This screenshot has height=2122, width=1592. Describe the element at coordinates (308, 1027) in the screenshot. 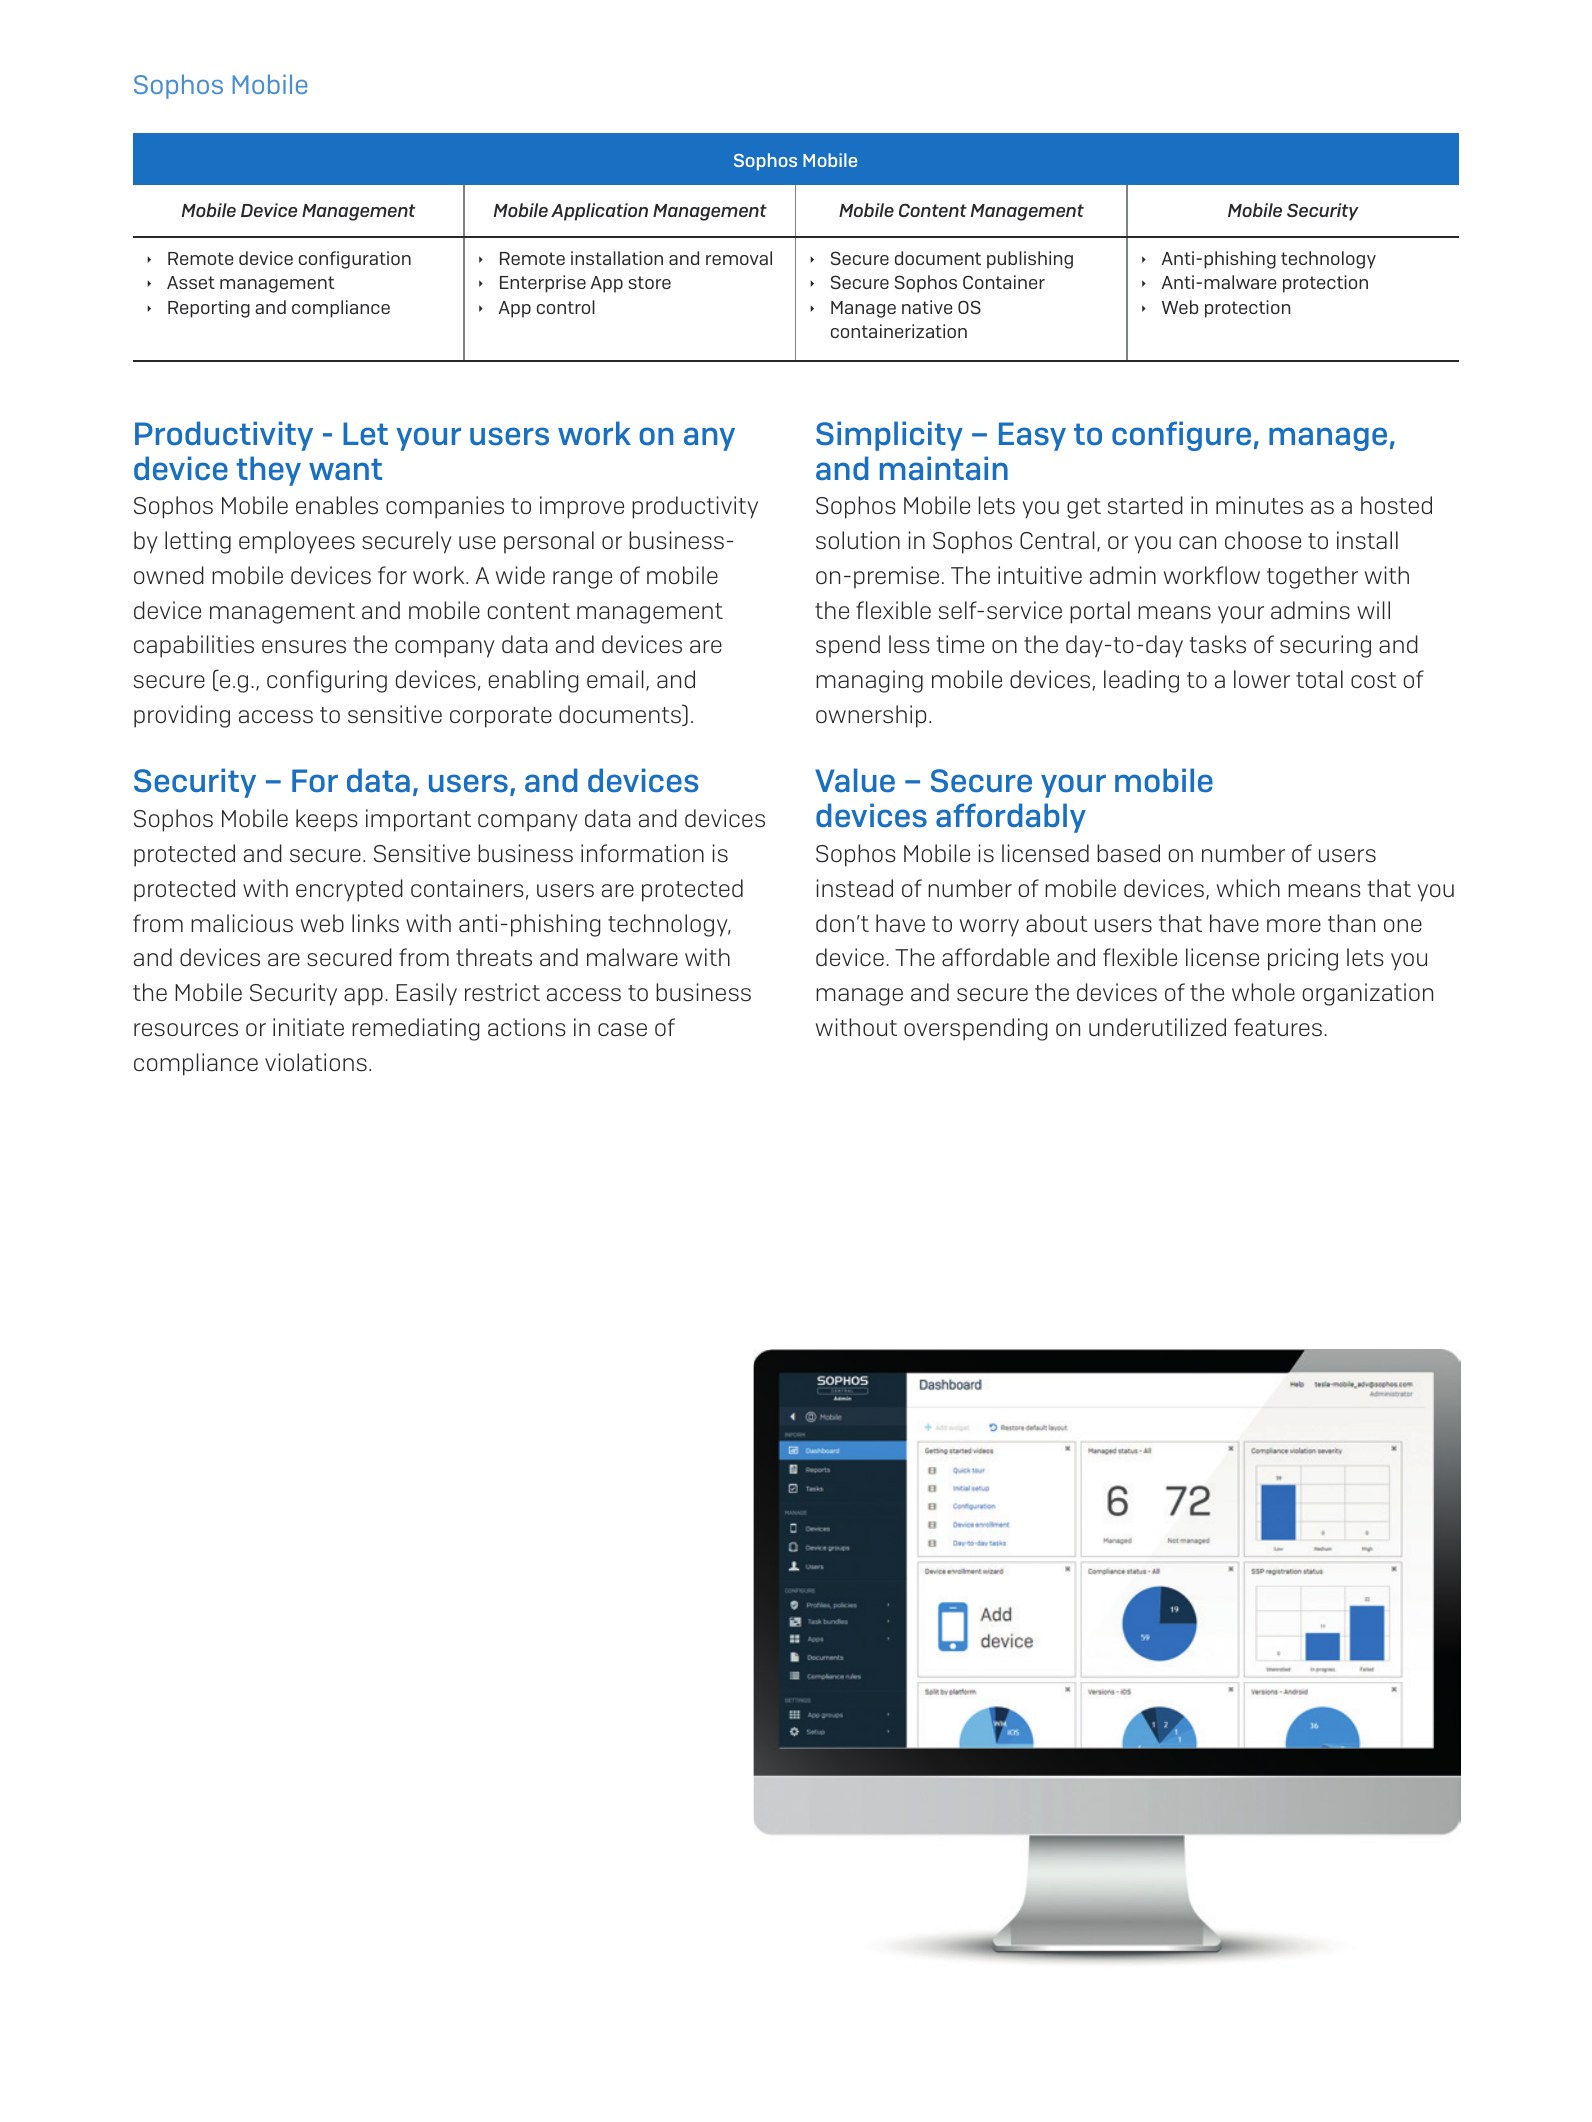

I see `initiate` at that location.
